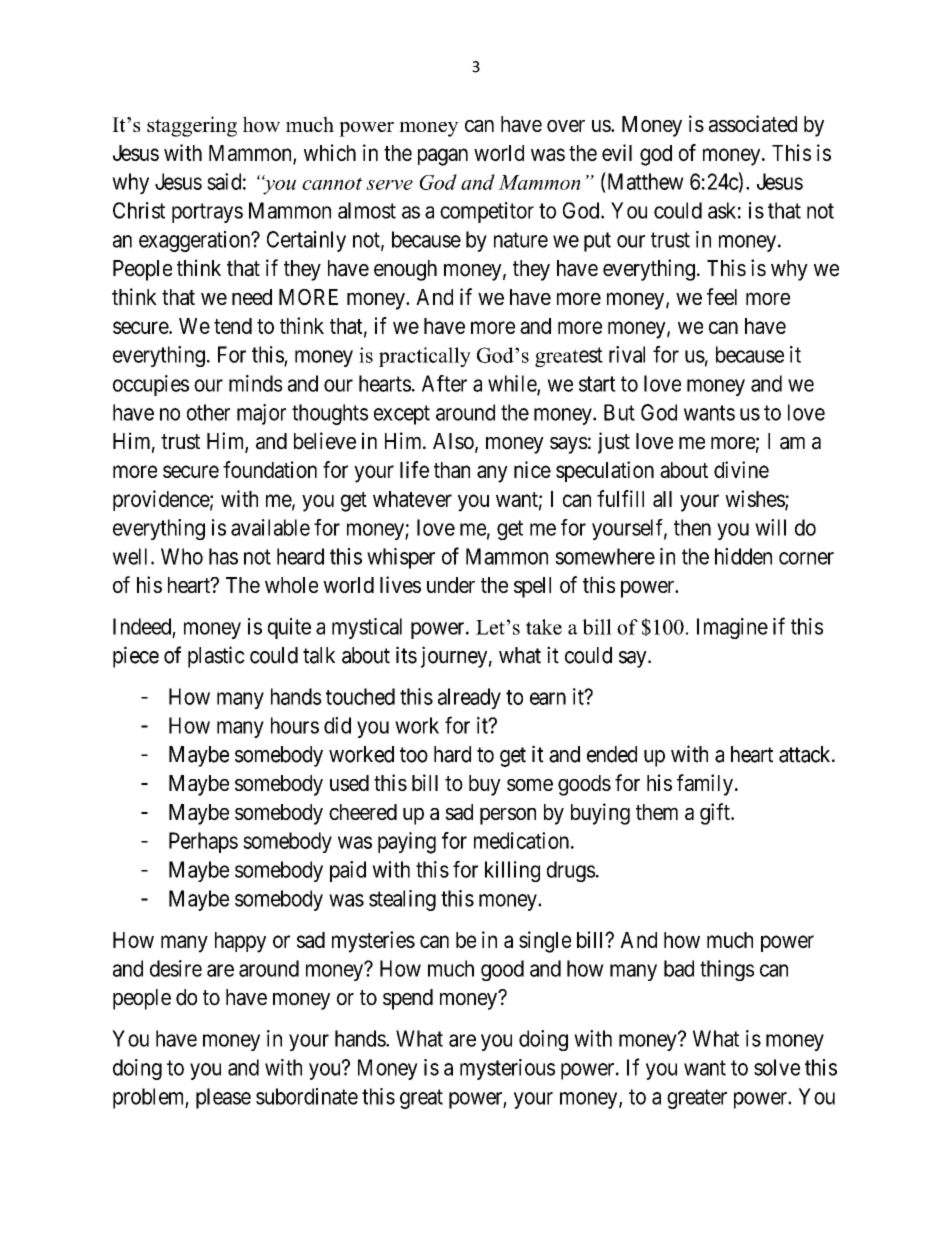 Image resolution: width=952 pixels, height=1233 pixels. What do you see at coordinates (223, 1098) in the screenshot?
I see `please` at bounding box center [223, 1098].
